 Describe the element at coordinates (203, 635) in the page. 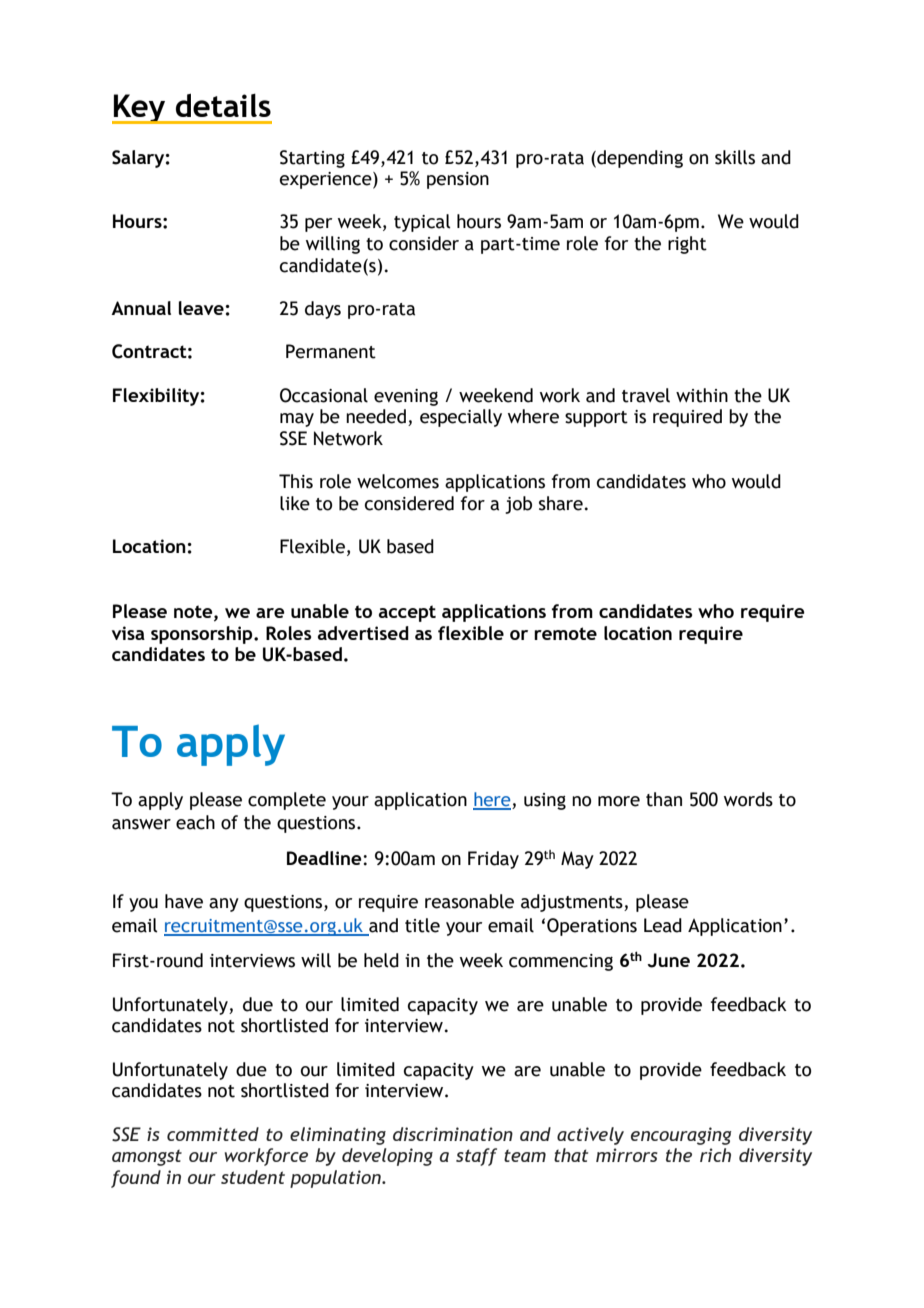

I see `sponsorship` at that location.
